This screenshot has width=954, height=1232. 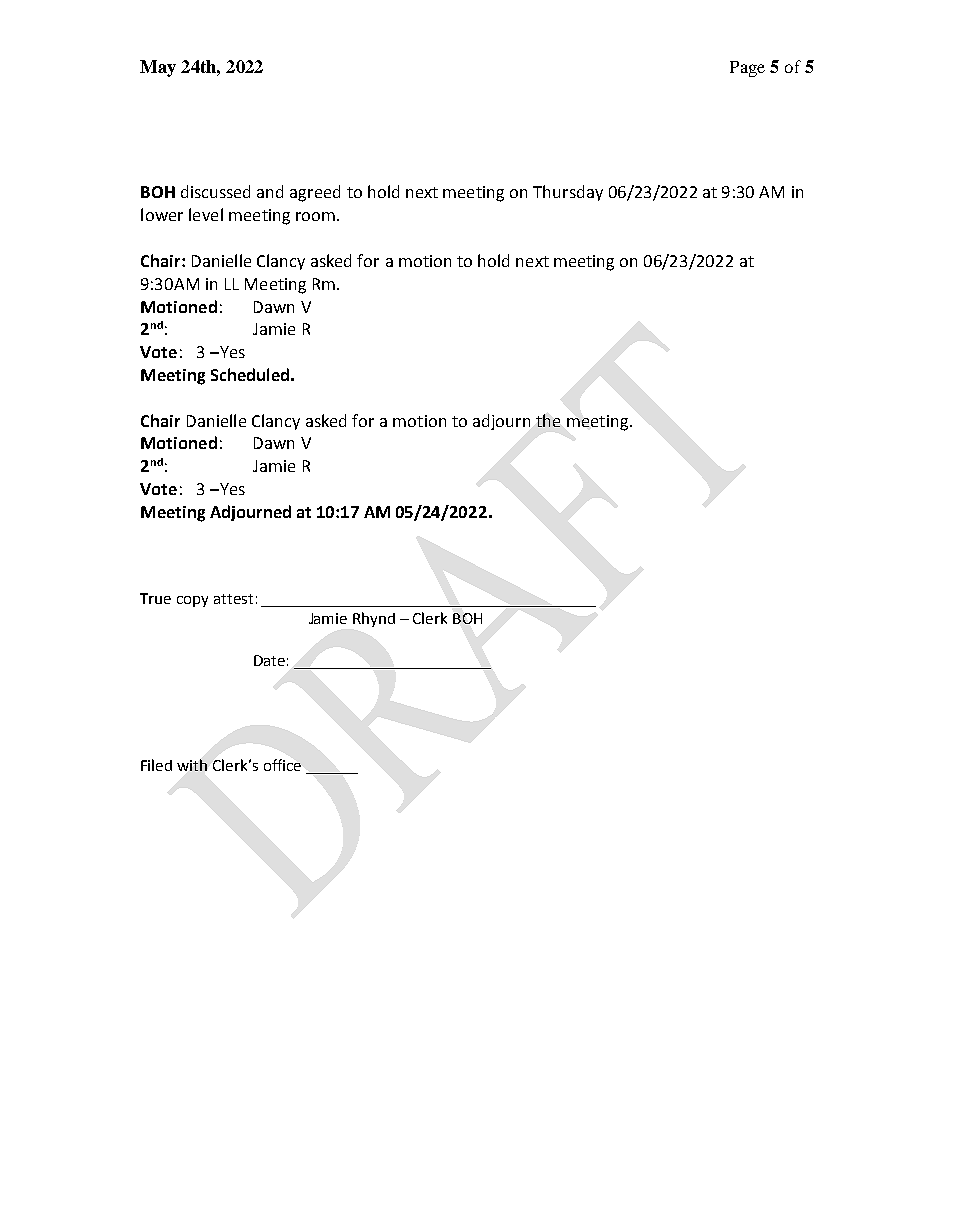 I want to click on room, so click(x=315, y=216).
